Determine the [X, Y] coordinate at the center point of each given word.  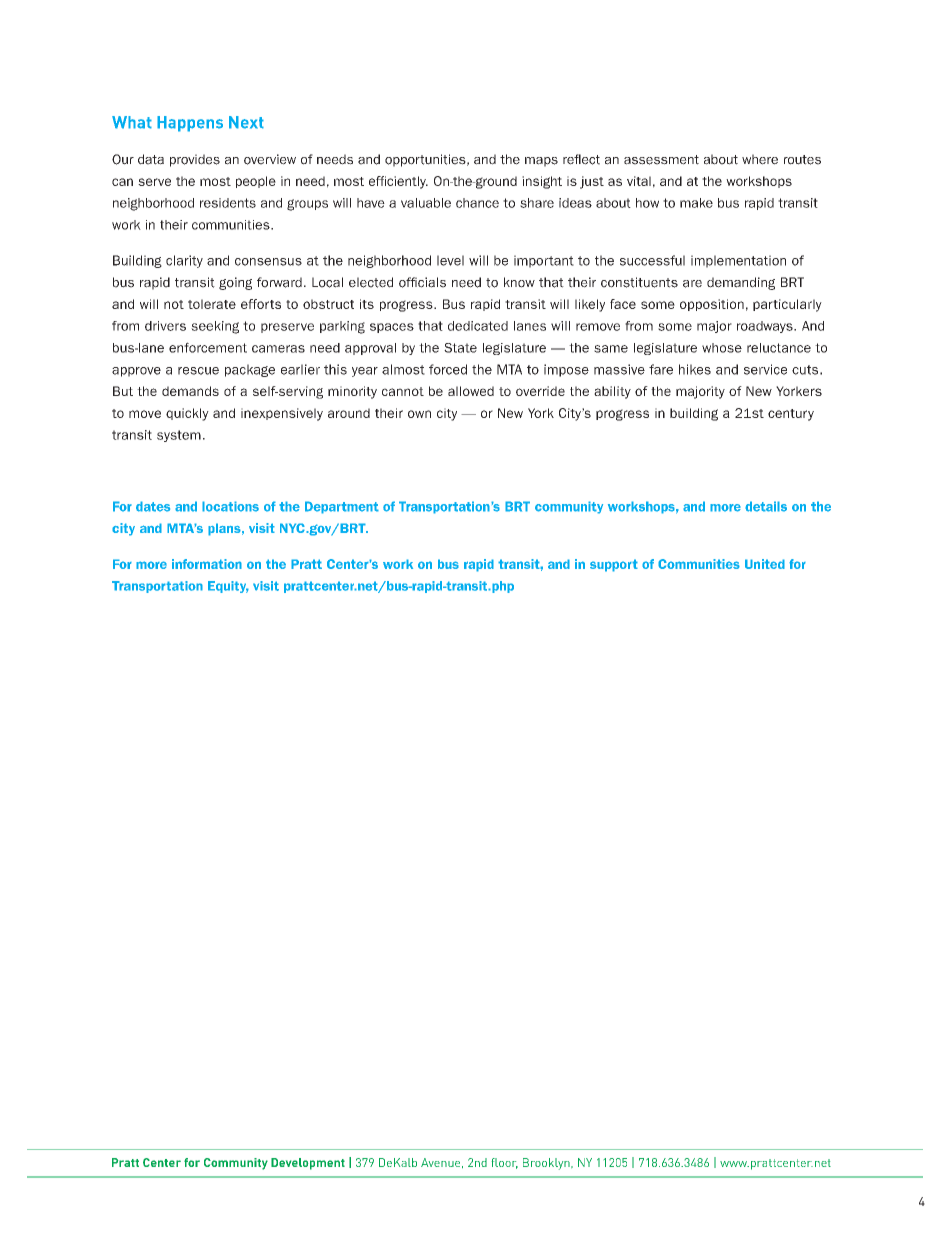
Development [308, 1164]
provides [195, 160]
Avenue [442, 1163]
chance [477, 203]
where [760, 159]
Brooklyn [547, 1164]
